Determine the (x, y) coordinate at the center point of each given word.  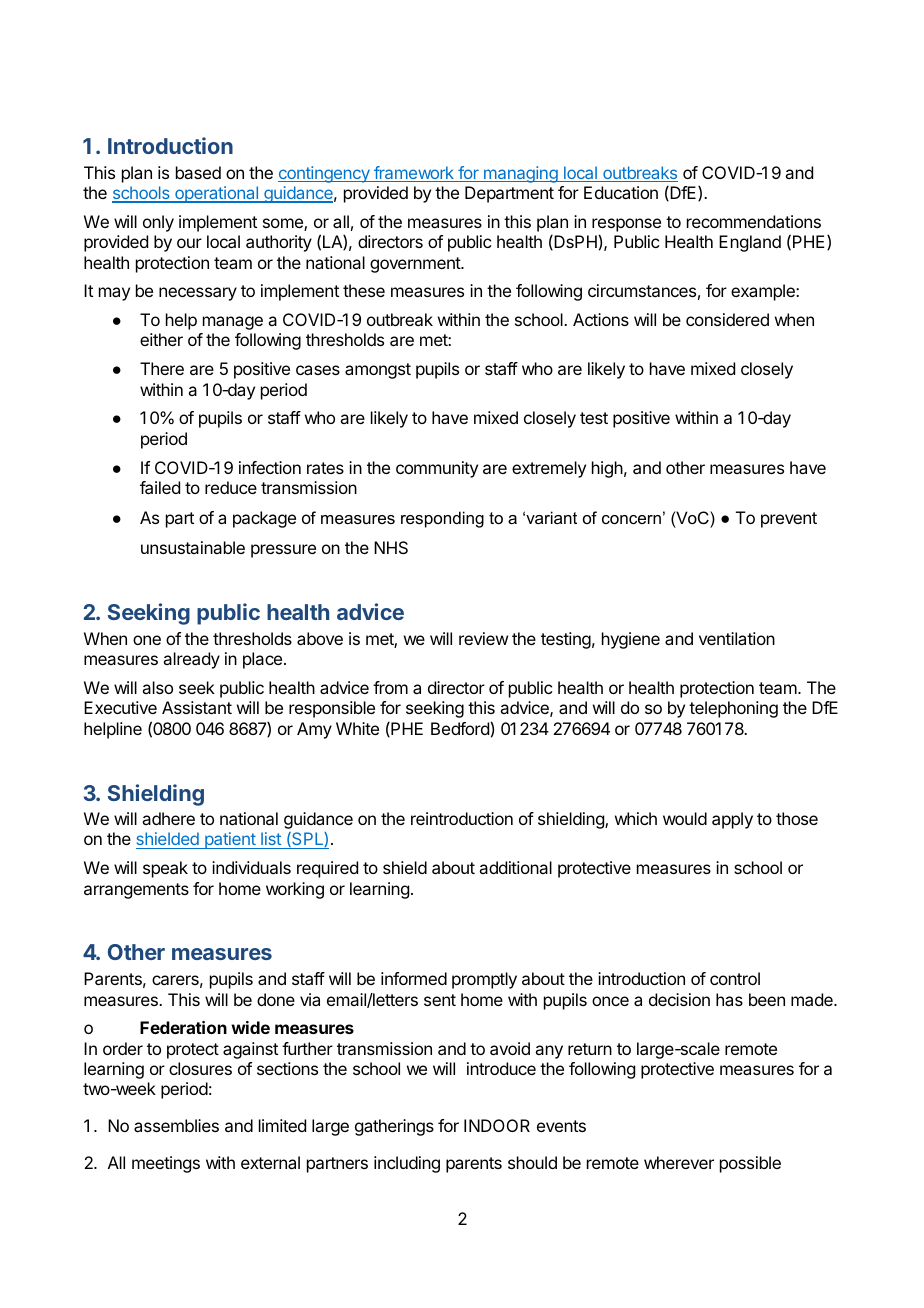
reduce (231, 487)
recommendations (754, 221)
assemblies (176, 1125)
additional (515, 867)
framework (414, 174)
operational (216, 194)
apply (732, 820)
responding (442, 519)
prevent (789, 520)
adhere (168, 818)
